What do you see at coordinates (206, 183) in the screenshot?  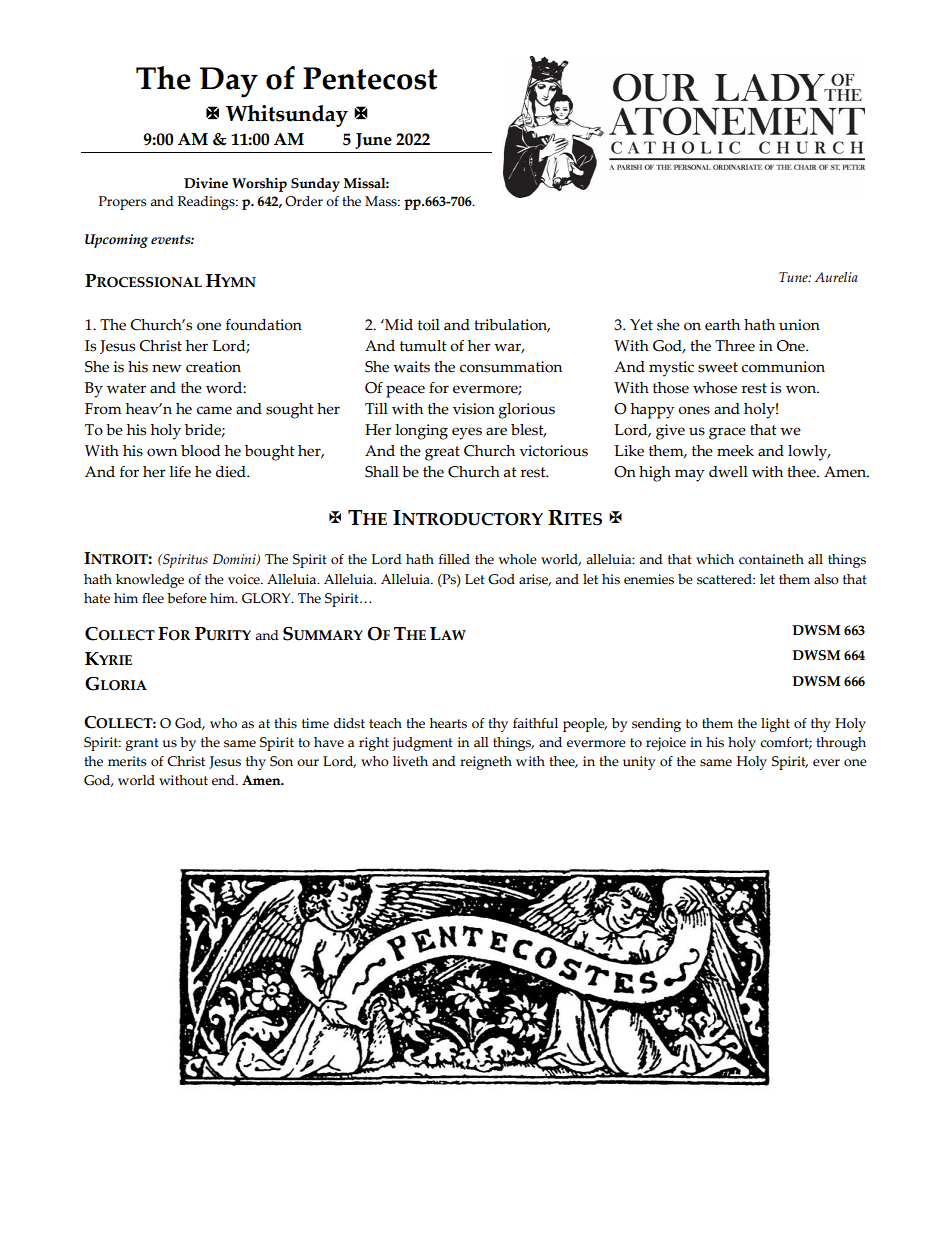 I see `Divine` at bounding box center [206, 183].
